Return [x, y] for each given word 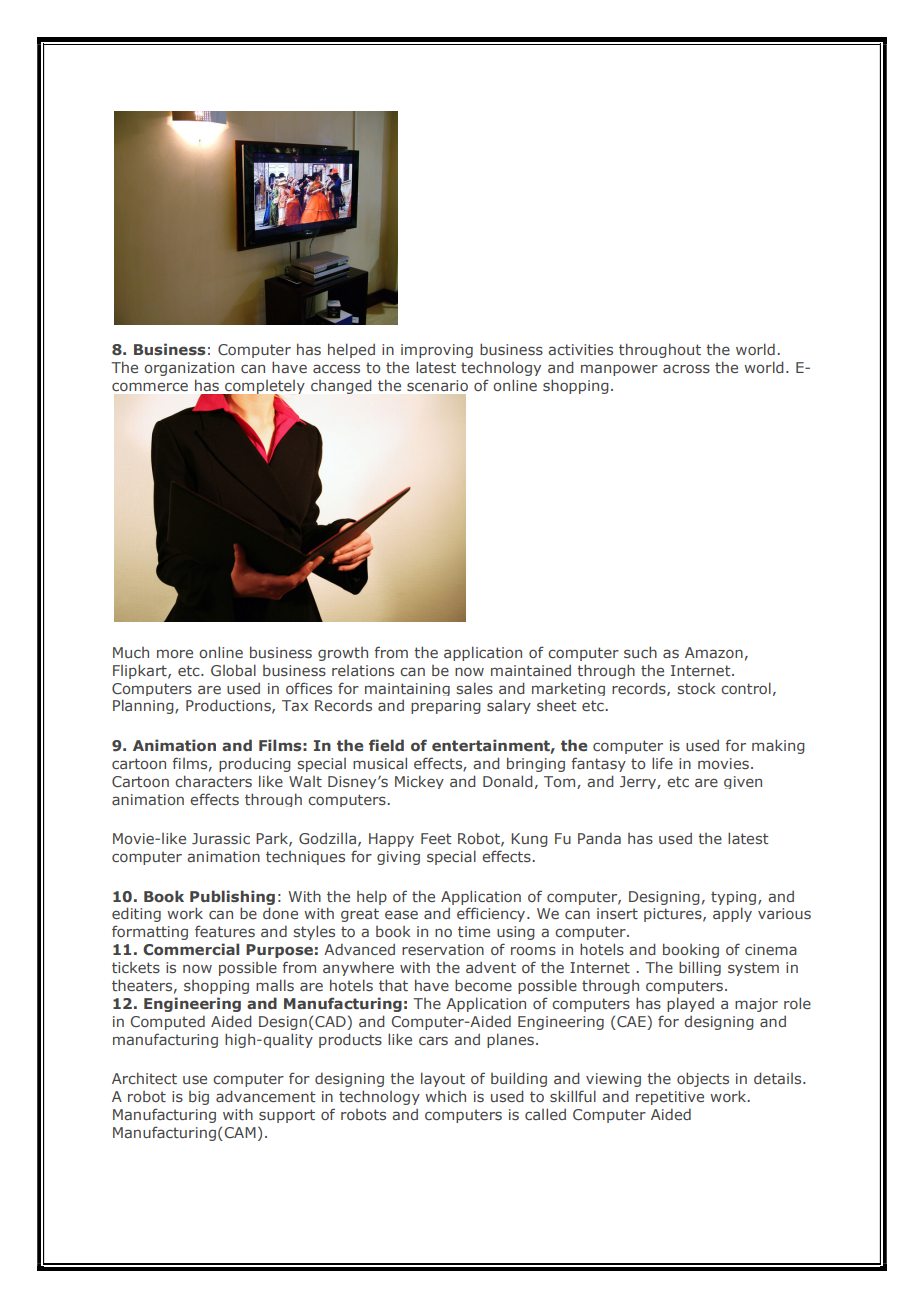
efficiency [492, 914]
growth [343, 654]
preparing [446, 707]
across [686, 368]
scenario [437, 385]
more [175, 653]
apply [732, 914]
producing [255, 765]
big [199, 1098]
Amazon [714, 652]
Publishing [232, 897]
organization [189, 369]
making [778, 746]
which [445, 1096]
